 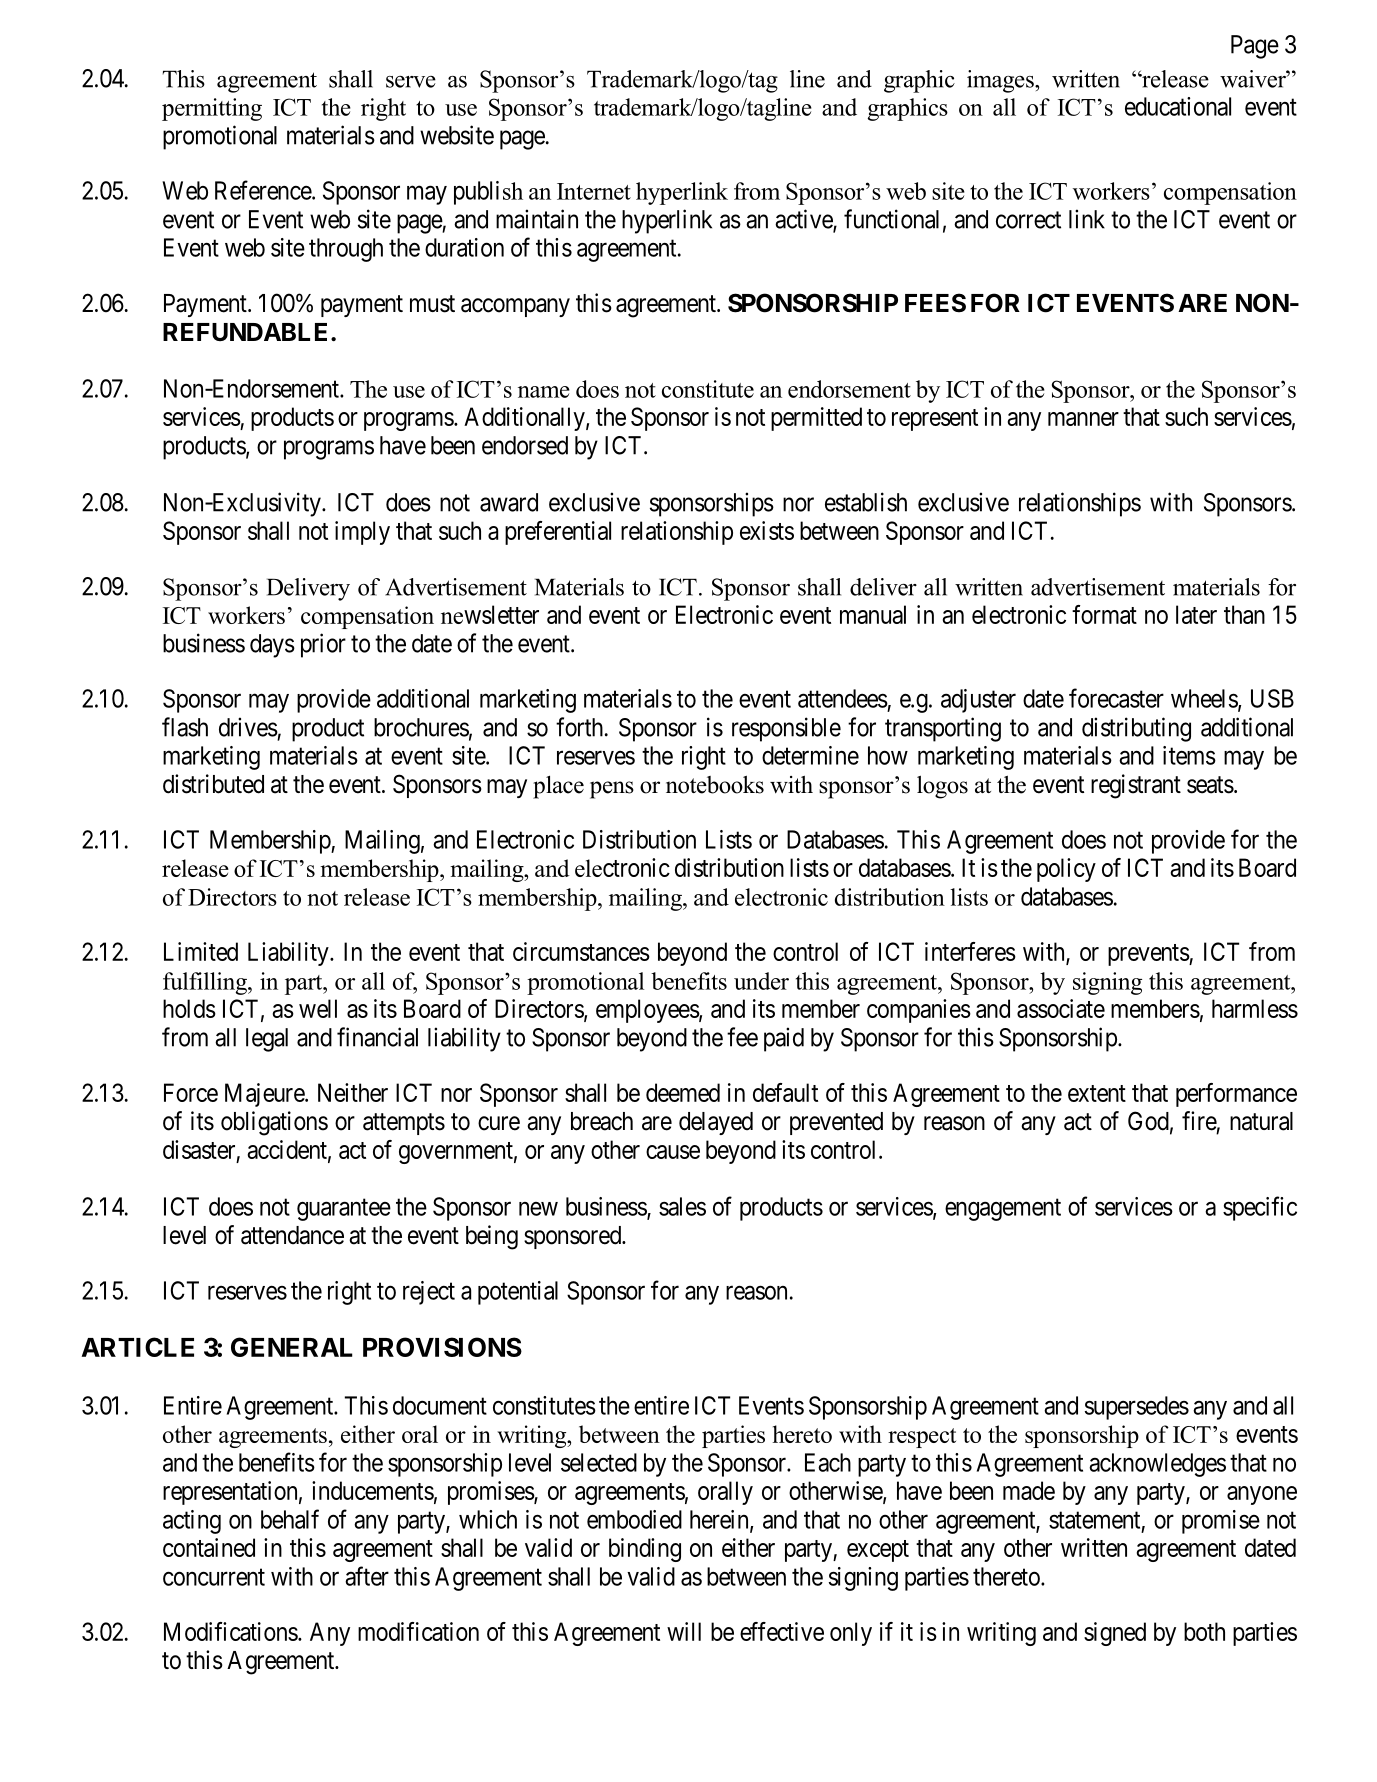 What do you see at coordinates (214, 1577) in the page?
I see `concurrent` at bounding box center [214, 1577].
